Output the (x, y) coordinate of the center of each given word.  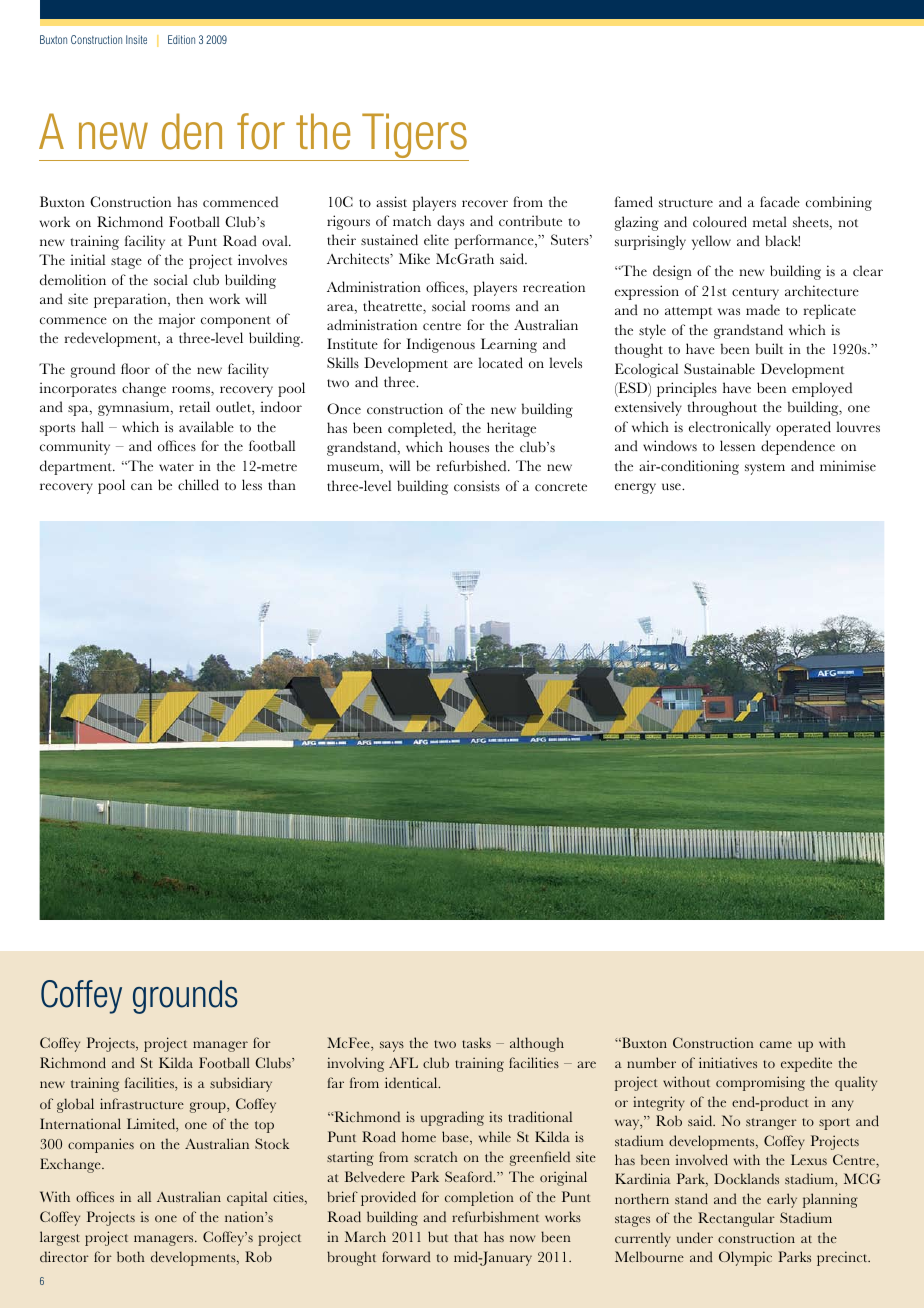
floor (135, 369)
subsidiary (241, 1084)
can (141, 486)
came (776, 1044)
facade (780, 201)
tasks (476, 1042)
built (769, 348)
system (765, 469)
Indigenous (440, 345)
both (131, 1256)
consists (477, 486)
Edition (181, 39)
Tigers (414, 137)
